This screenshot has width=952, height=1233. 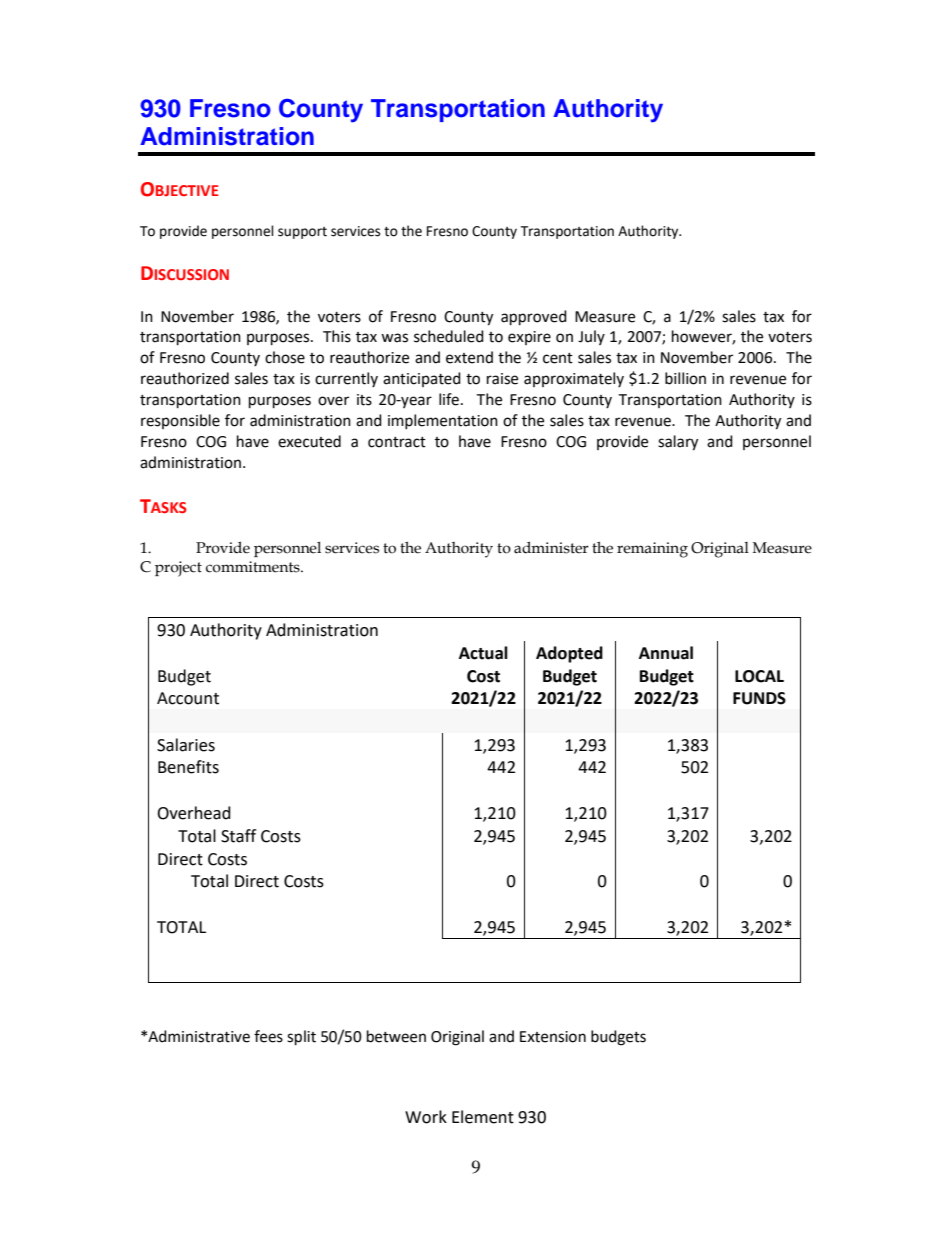 I want to click on between, so click(x=396, y=1036).
